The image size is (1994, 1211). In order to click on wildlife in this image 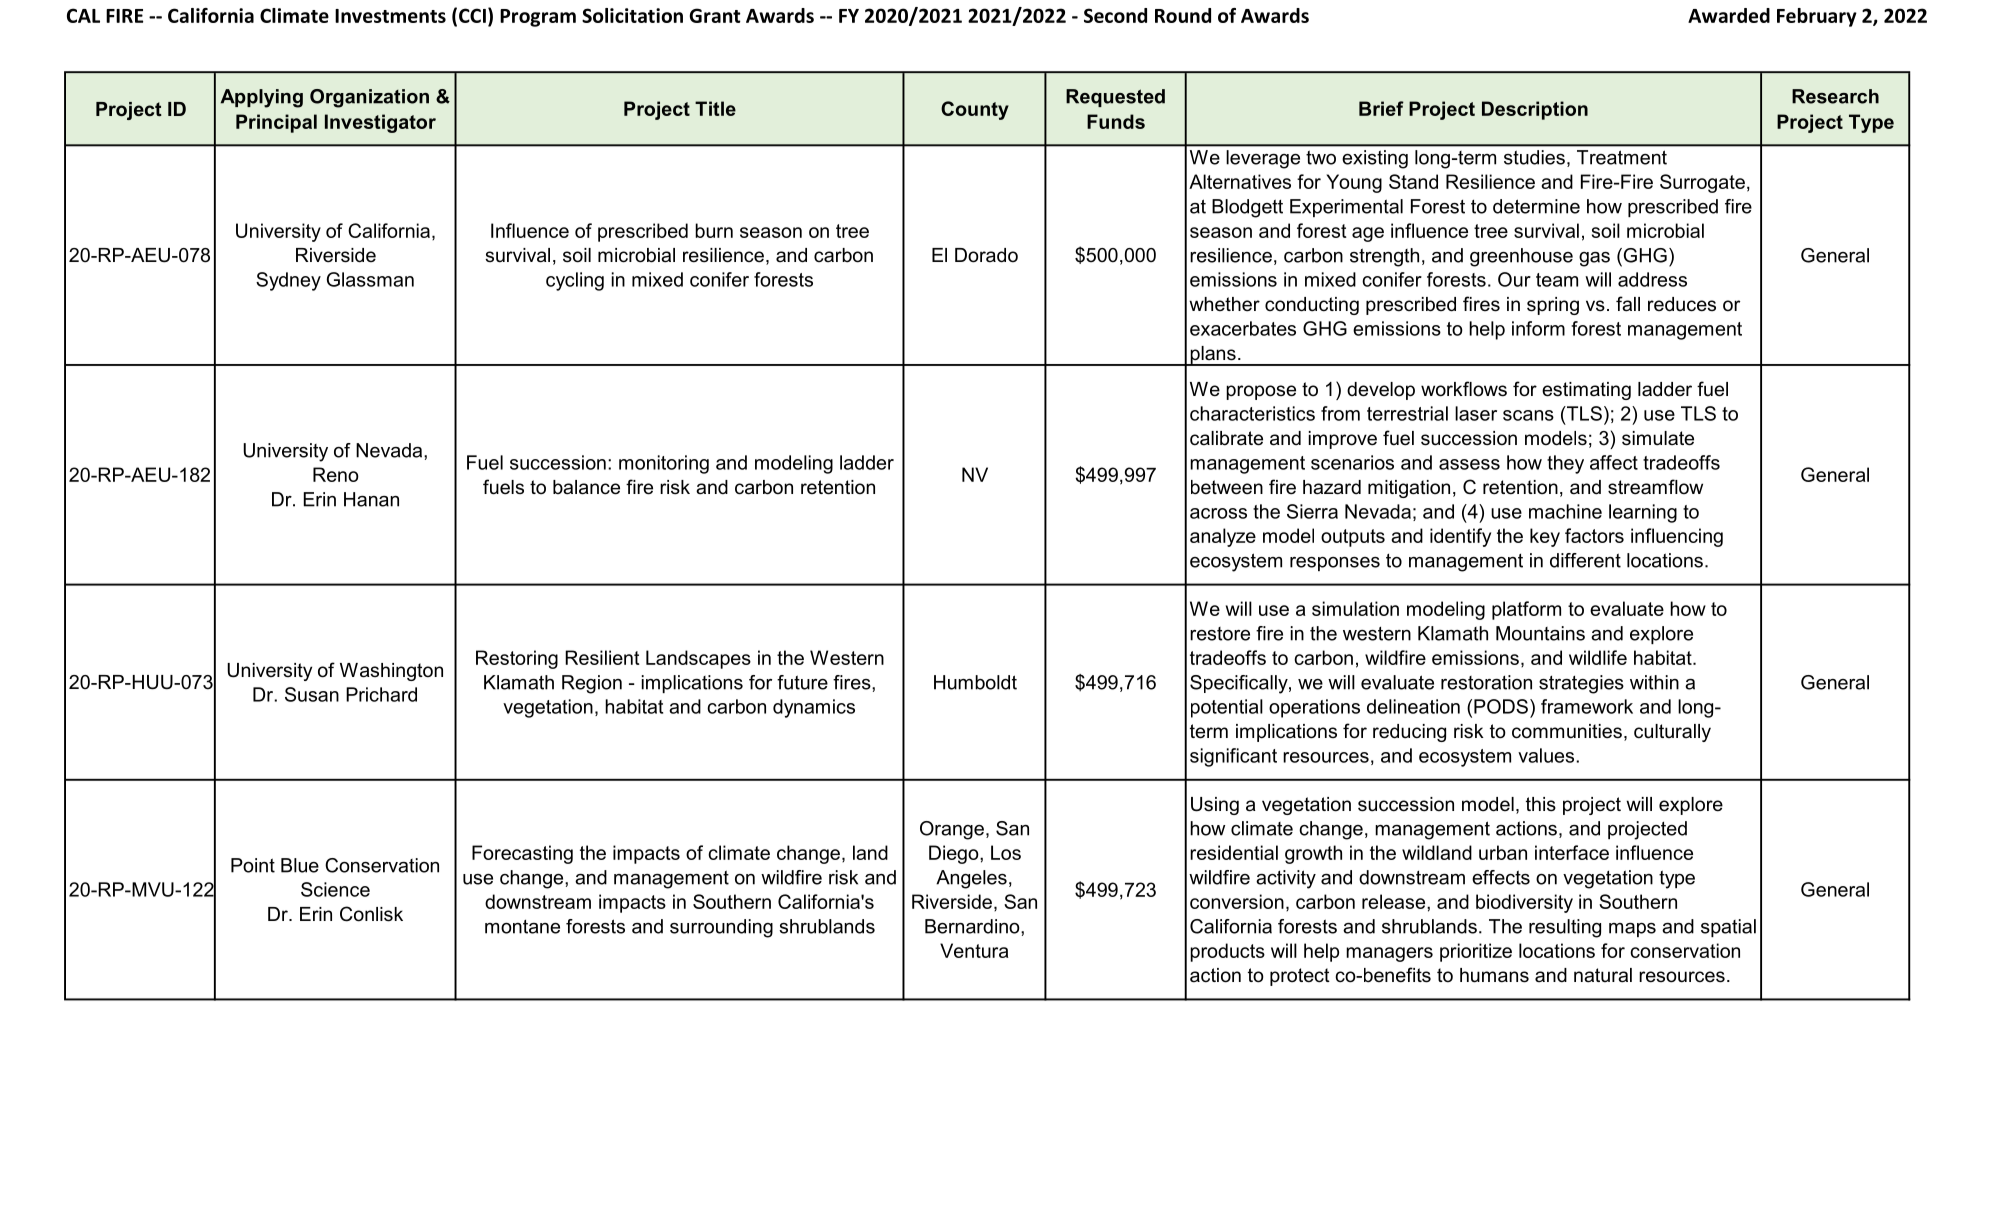, I will do `click(1598, 657)`.
